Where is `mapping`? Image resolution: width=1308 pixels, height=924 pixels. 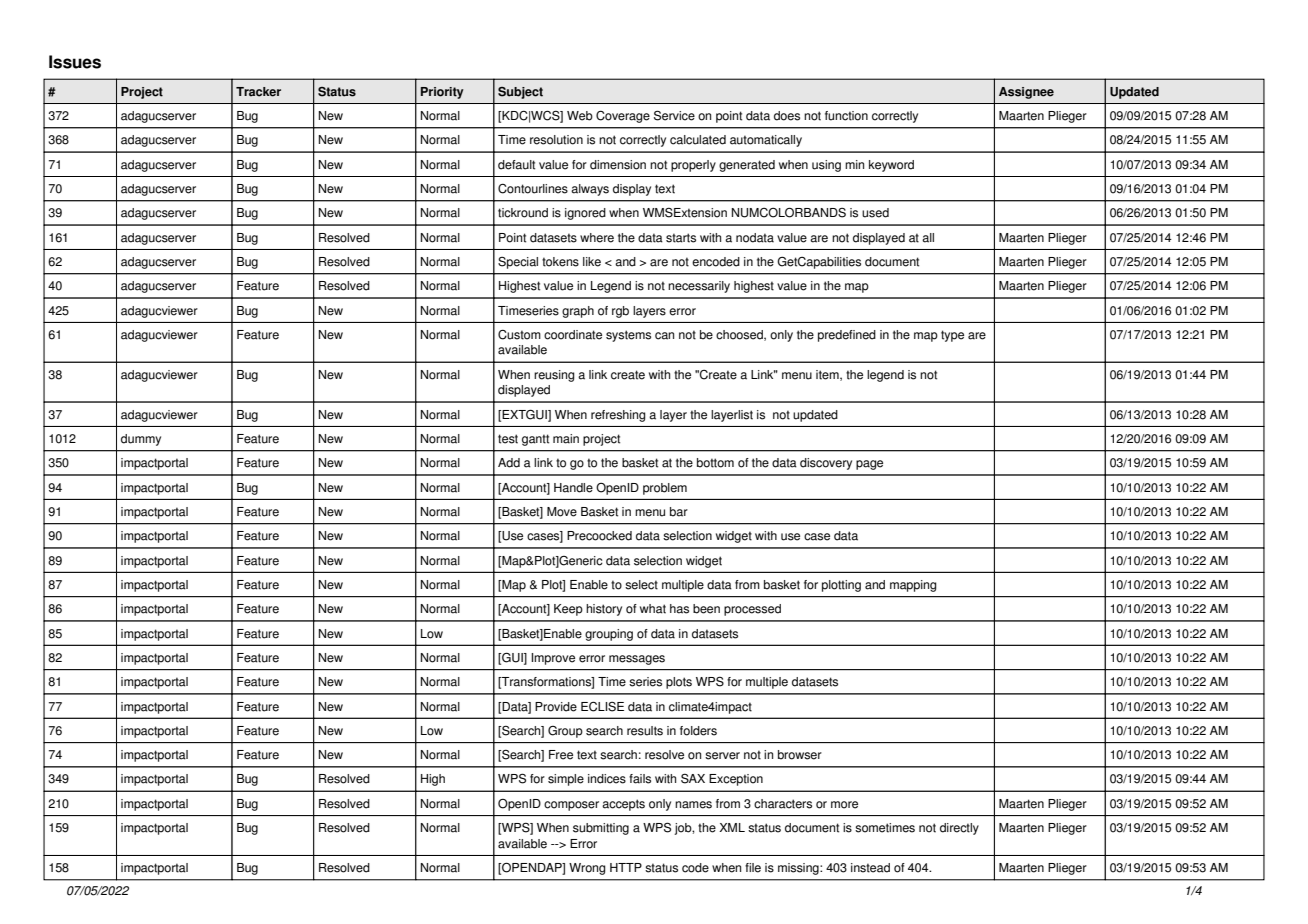 mapping is located at coordinates (913, 586).
